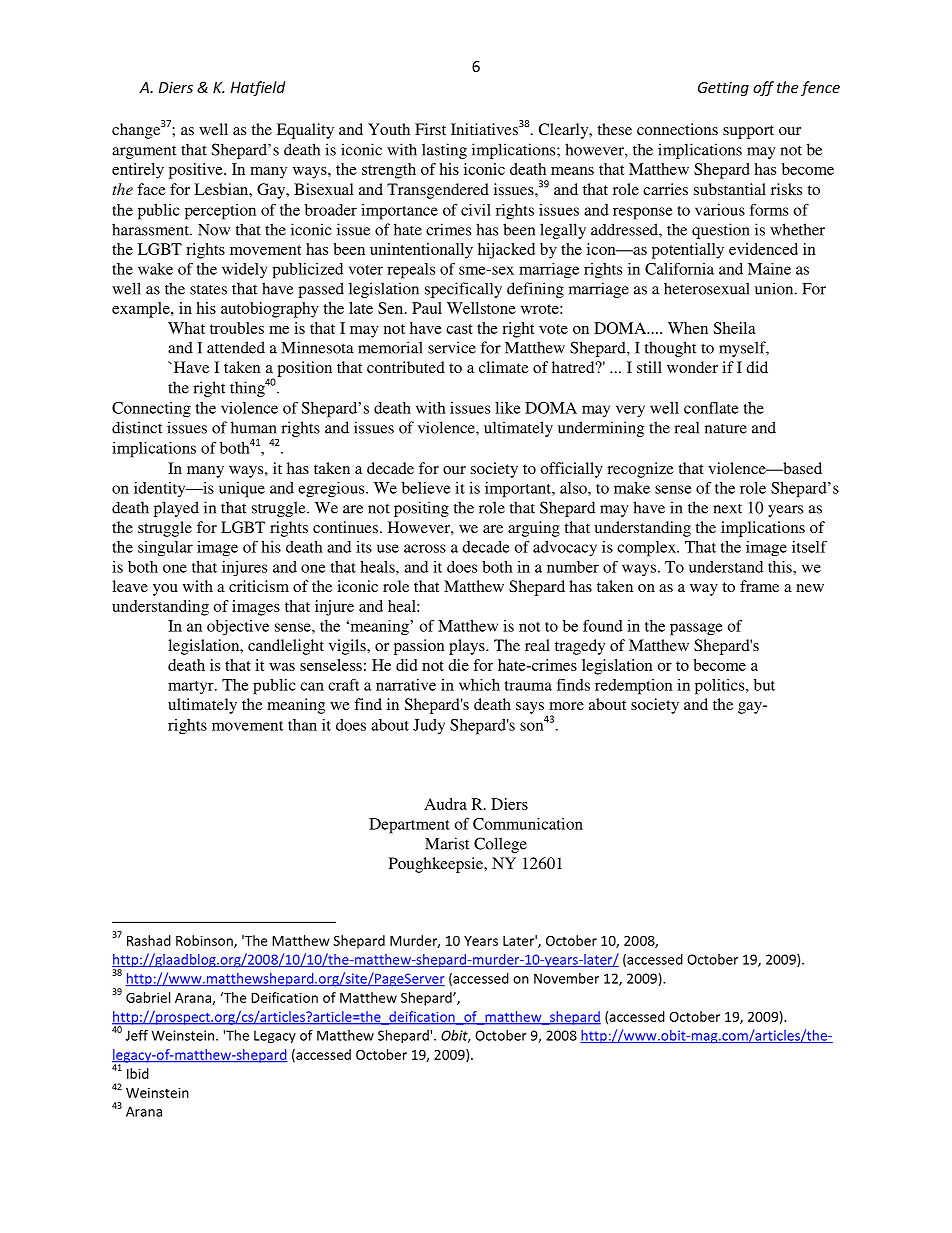  I want to click on nature, so click(726, 428).
